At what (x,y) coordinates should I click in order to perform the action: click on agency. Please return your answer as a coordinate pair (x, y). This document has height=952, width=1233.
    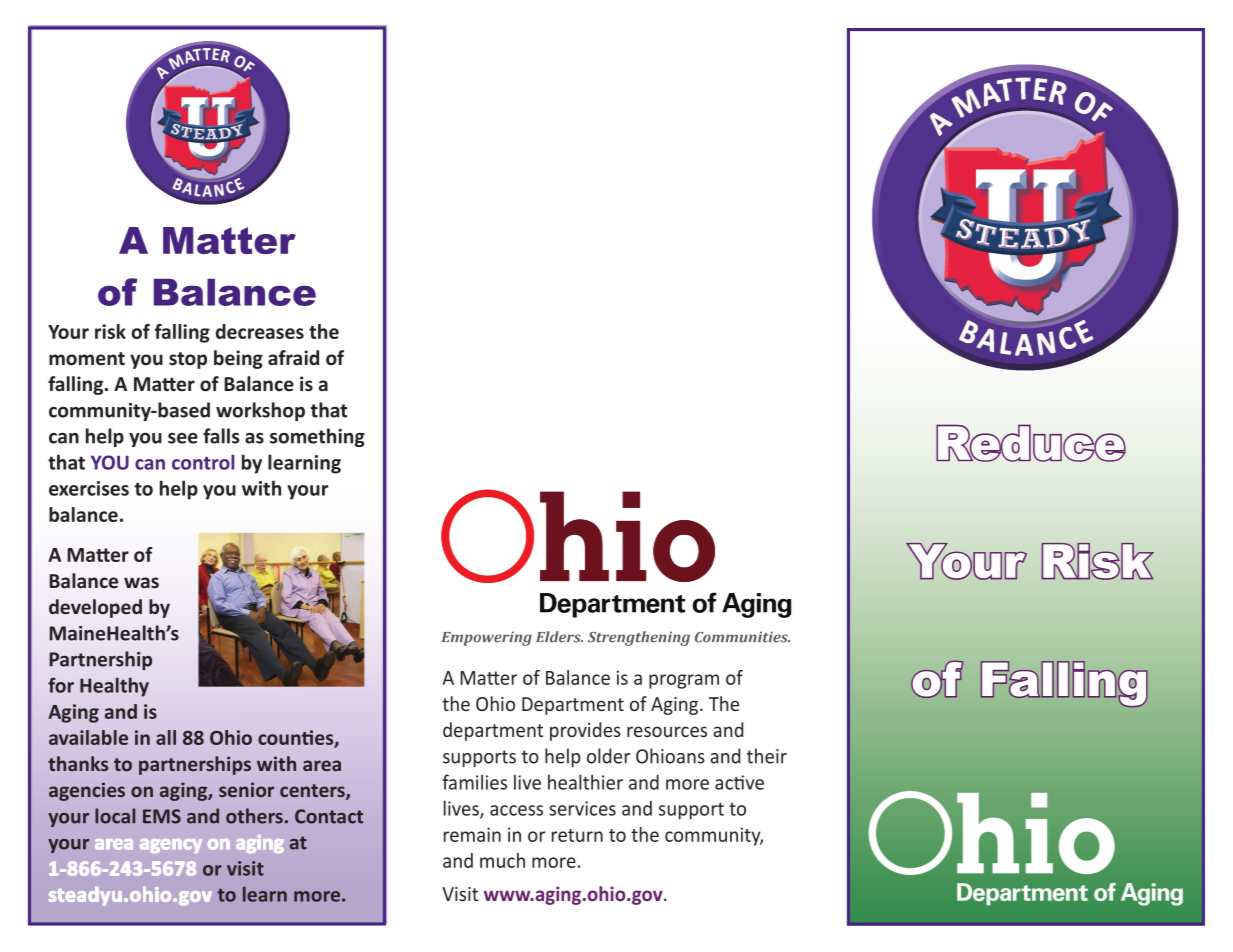
    Looking at the image, I should click on (171, 846).
